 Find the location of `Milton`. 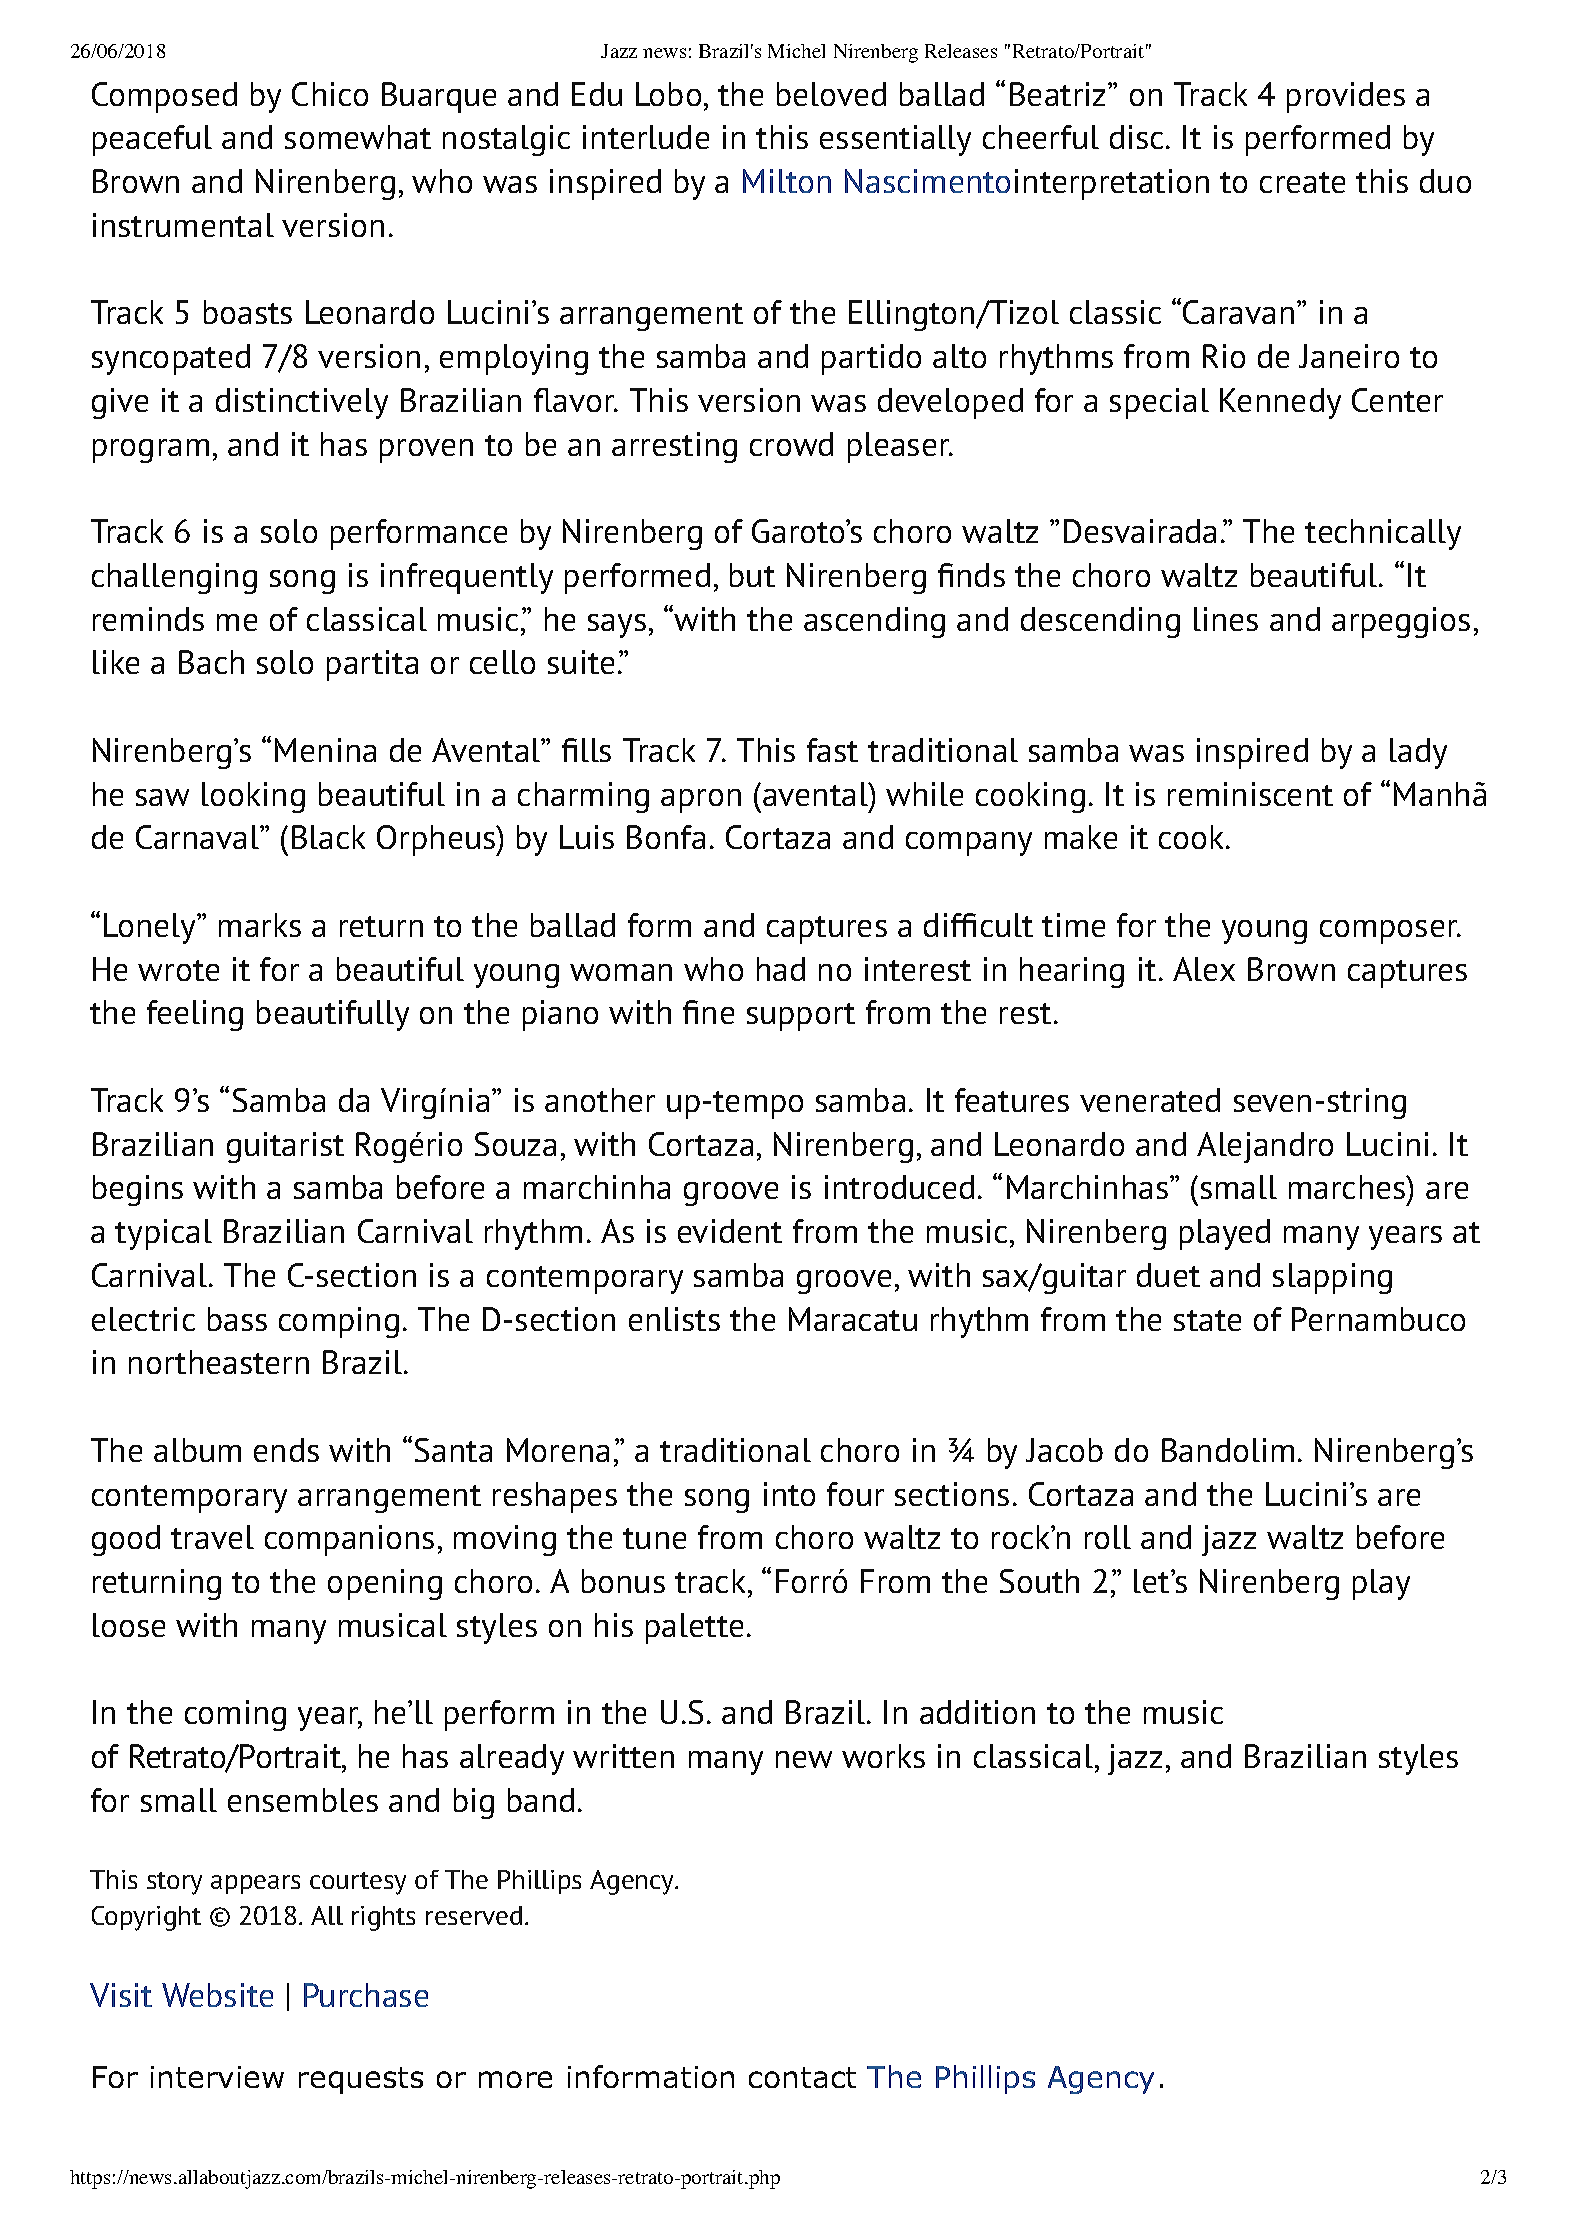

Milton is located at coordinates (787, 181).
